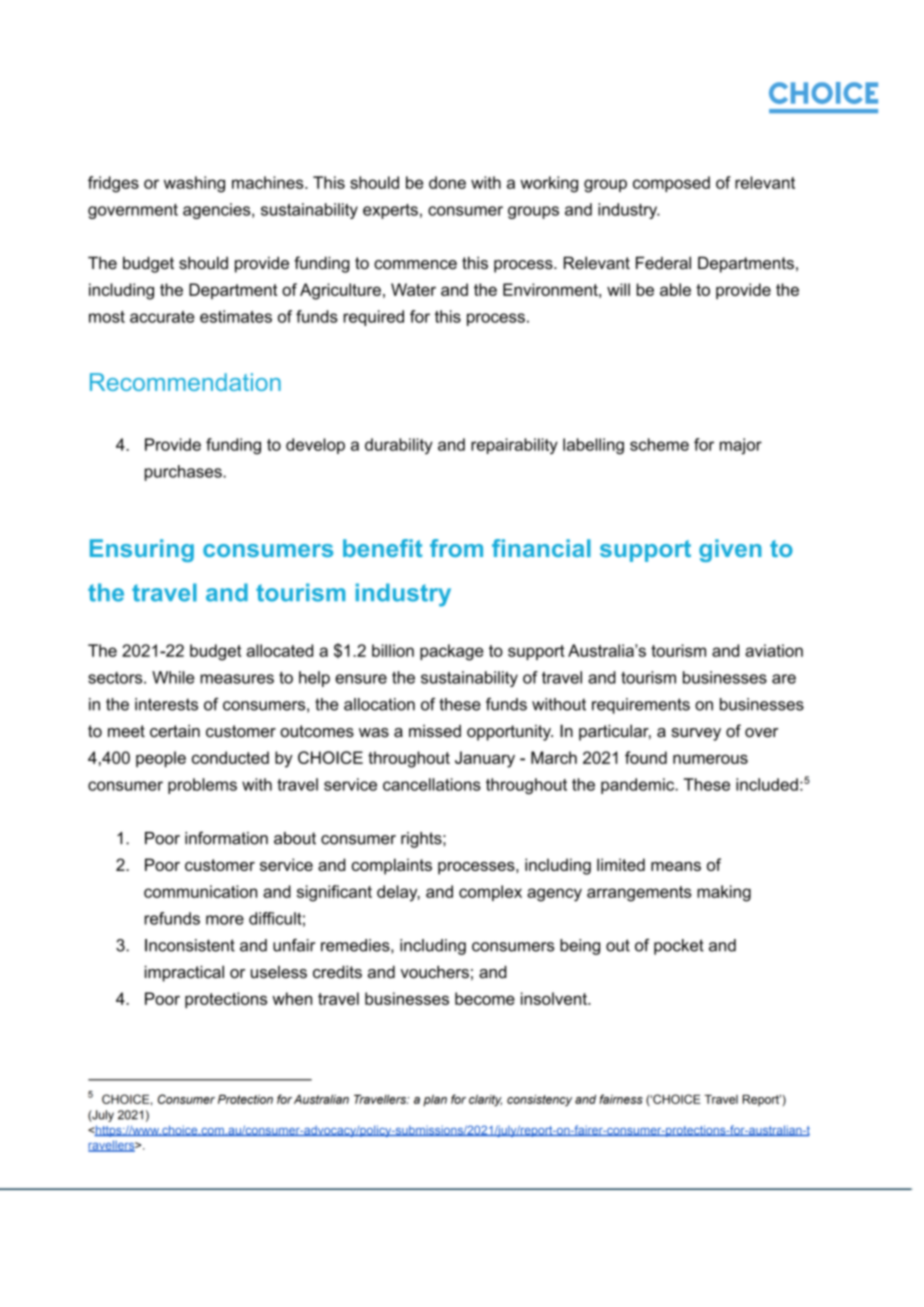  I want to click on done, so click(447, 182).
